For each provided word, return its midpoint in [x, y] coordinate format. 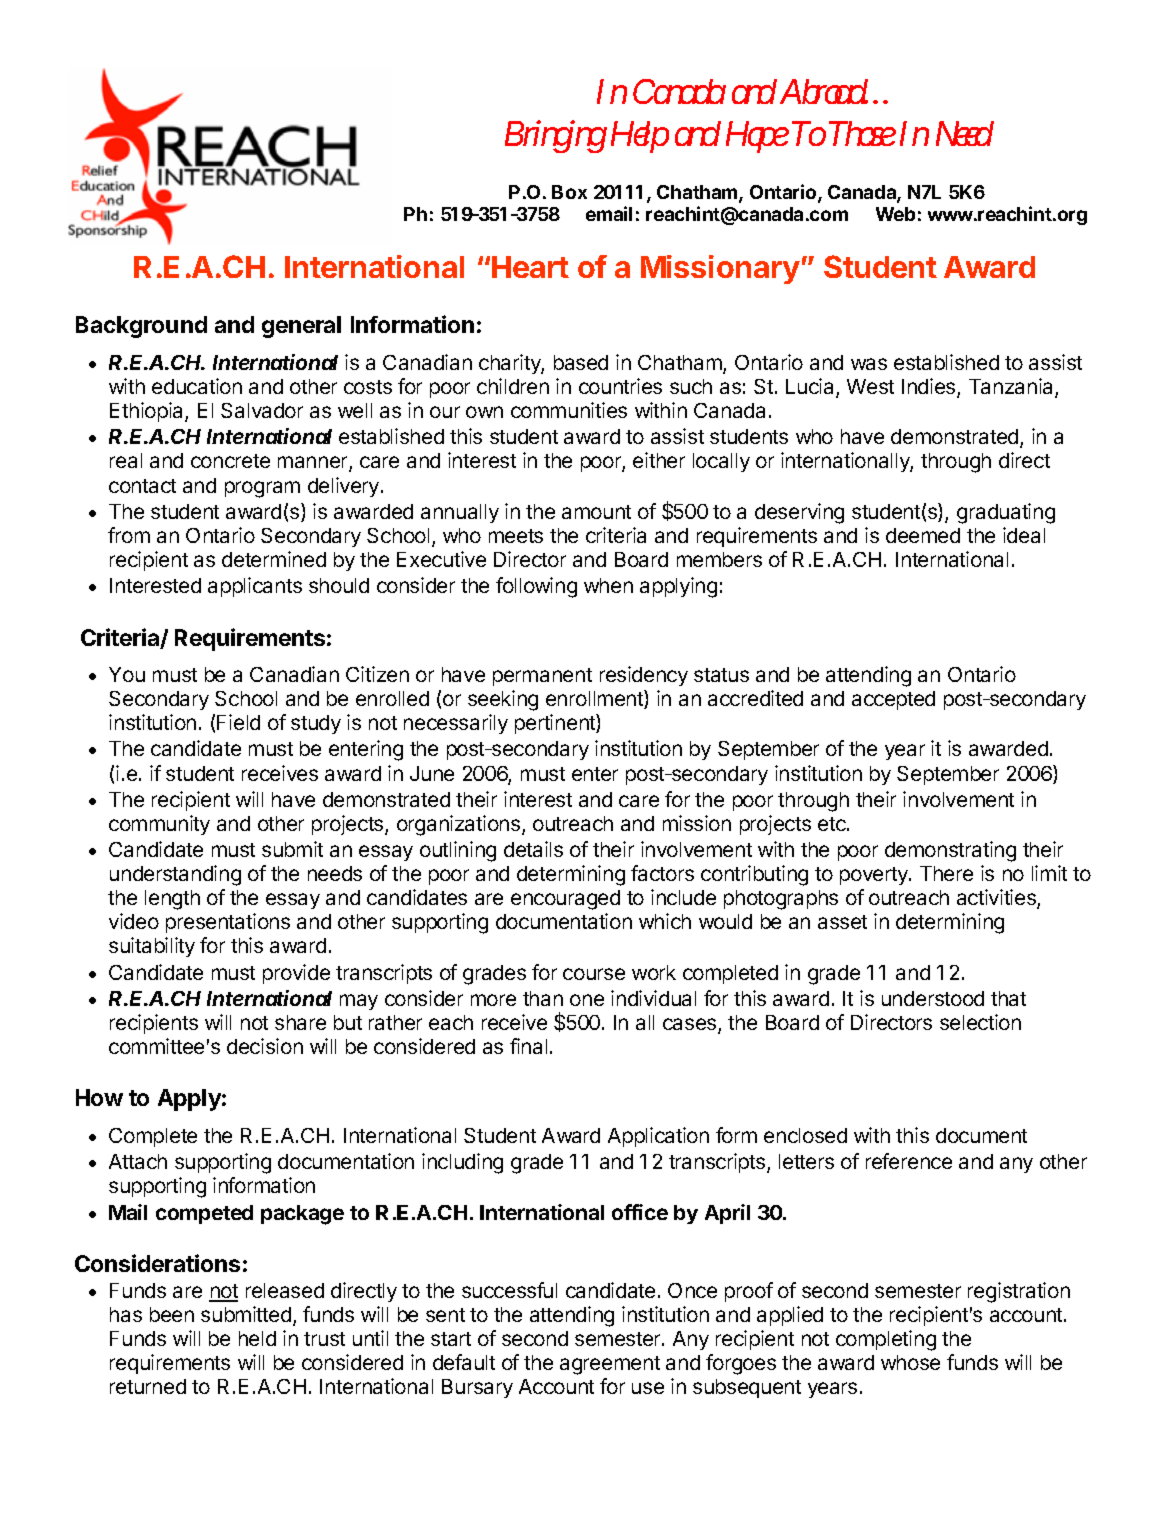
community [159, 825]
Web [895, 214]
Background [141, 327]
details [533, 849]
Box [569, 192]
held [257, 1338]
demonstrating [950, 851]
